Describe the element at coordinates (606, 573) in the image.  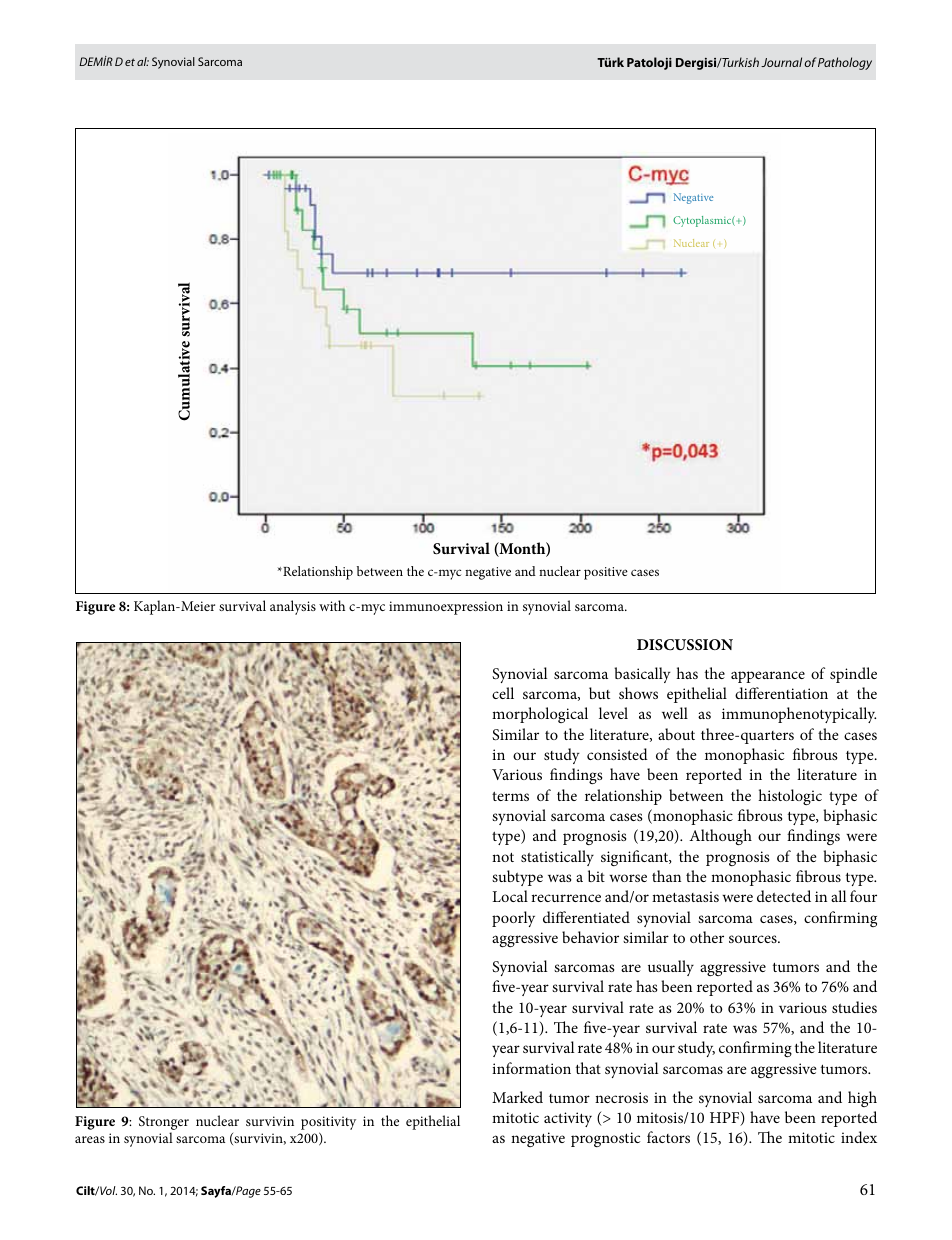
I see `positive` at that location.
